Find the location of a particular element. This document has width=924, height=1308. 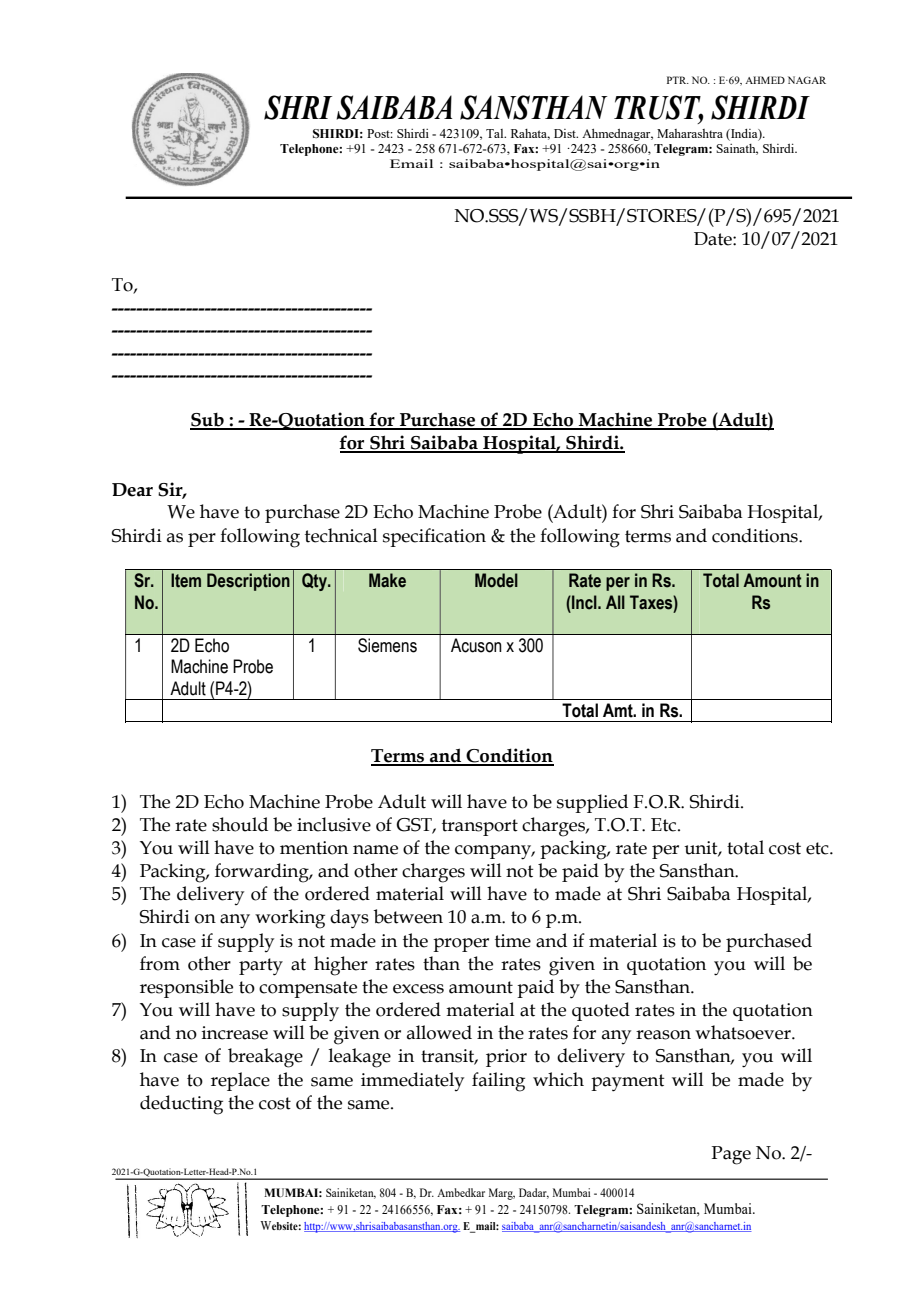

Dist is located at coordinates (566, 133).
